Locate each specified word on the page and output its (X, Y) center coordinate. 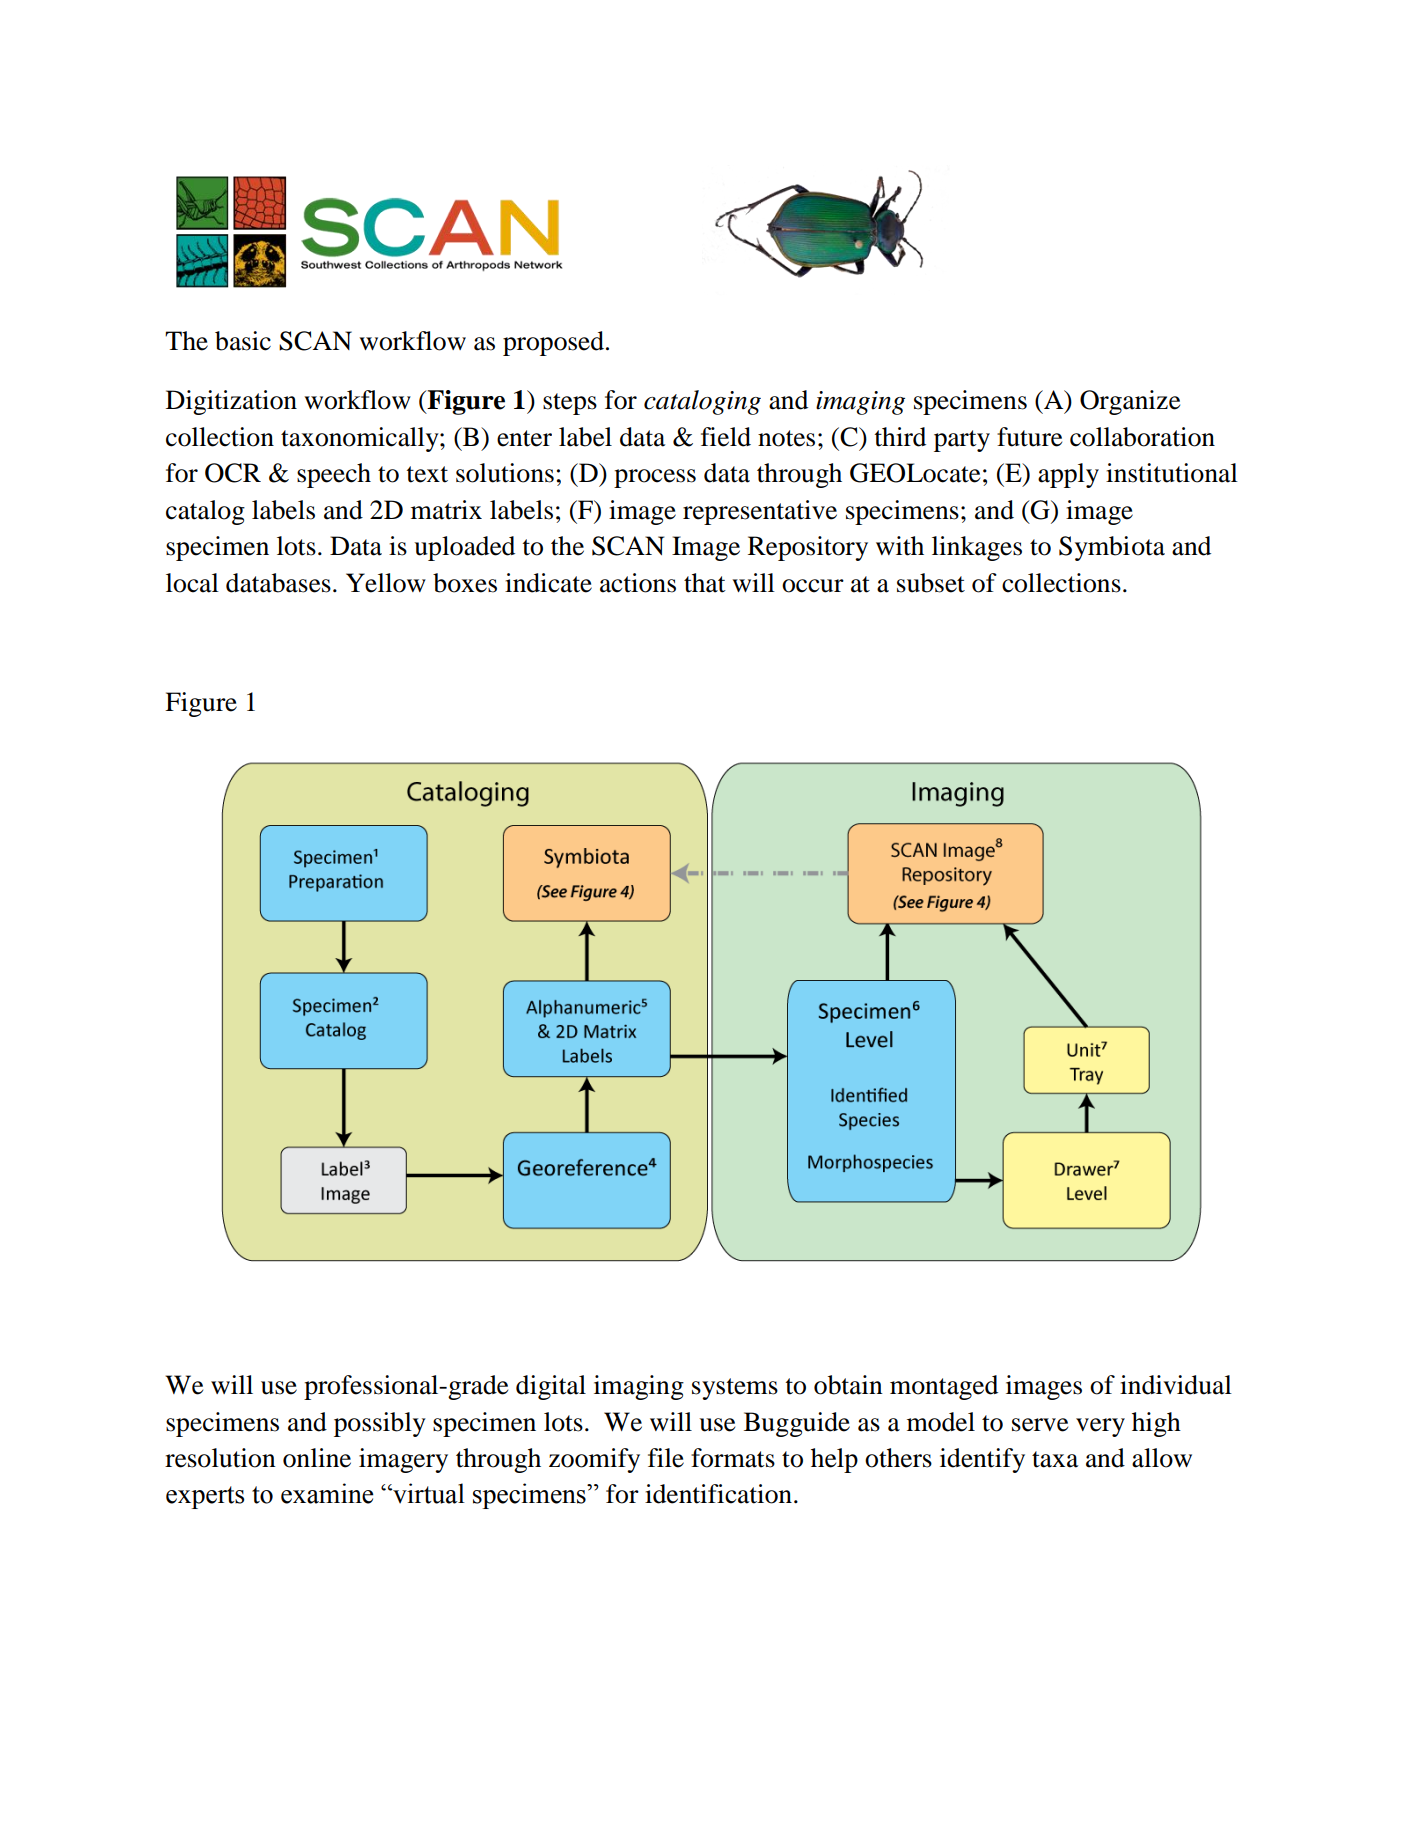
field (726, 437)
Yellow (386, 583)
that (705, 583)
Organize (1130, 402)
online (317, 1458)
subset (931, 583)
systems (735, 1389)
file (666, 1458)
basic (243, 341)
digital (551, 1387)
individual (1176, 1385)
